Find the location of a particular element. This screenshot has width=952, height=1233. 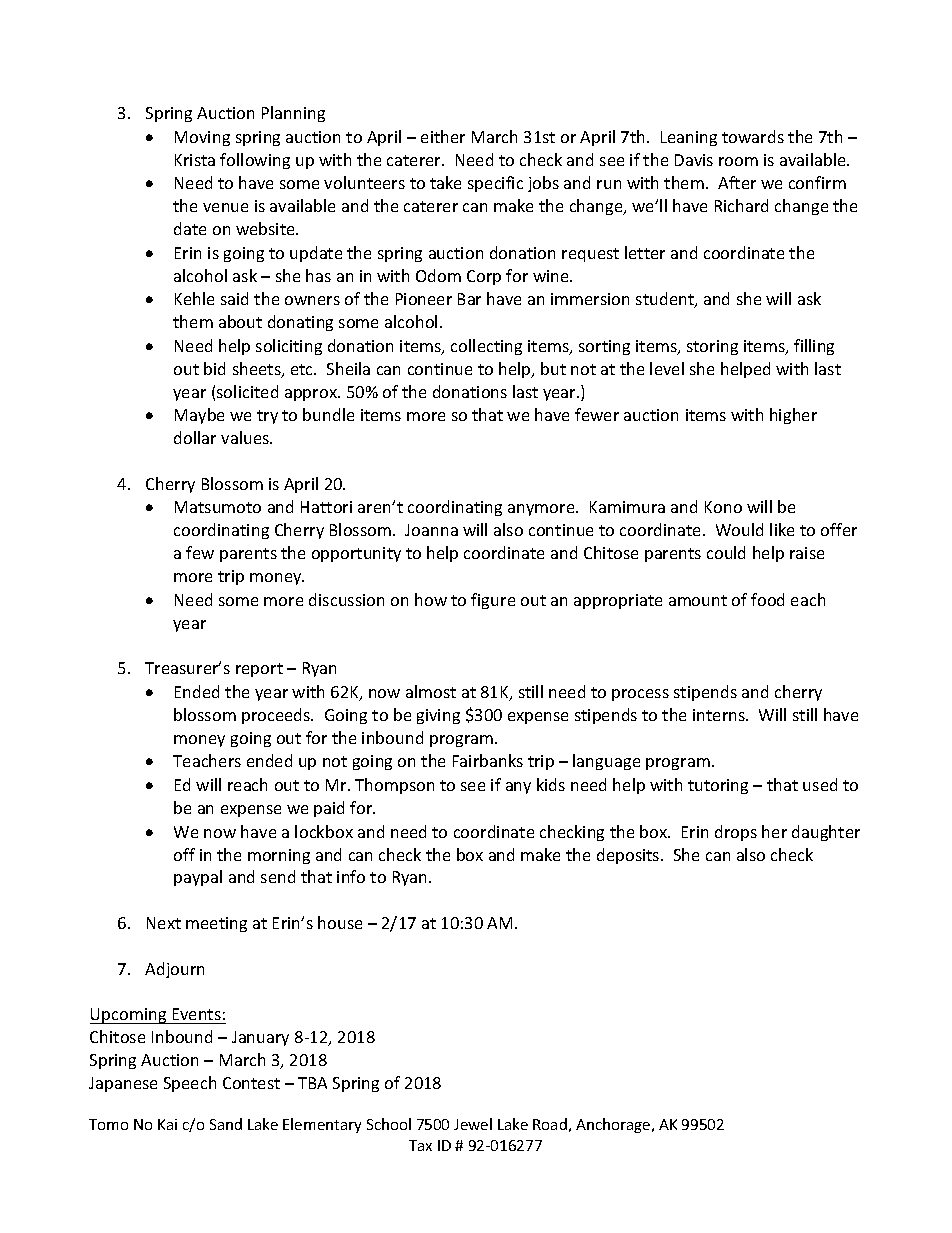

dollar is located at coordinates (195, 437).
